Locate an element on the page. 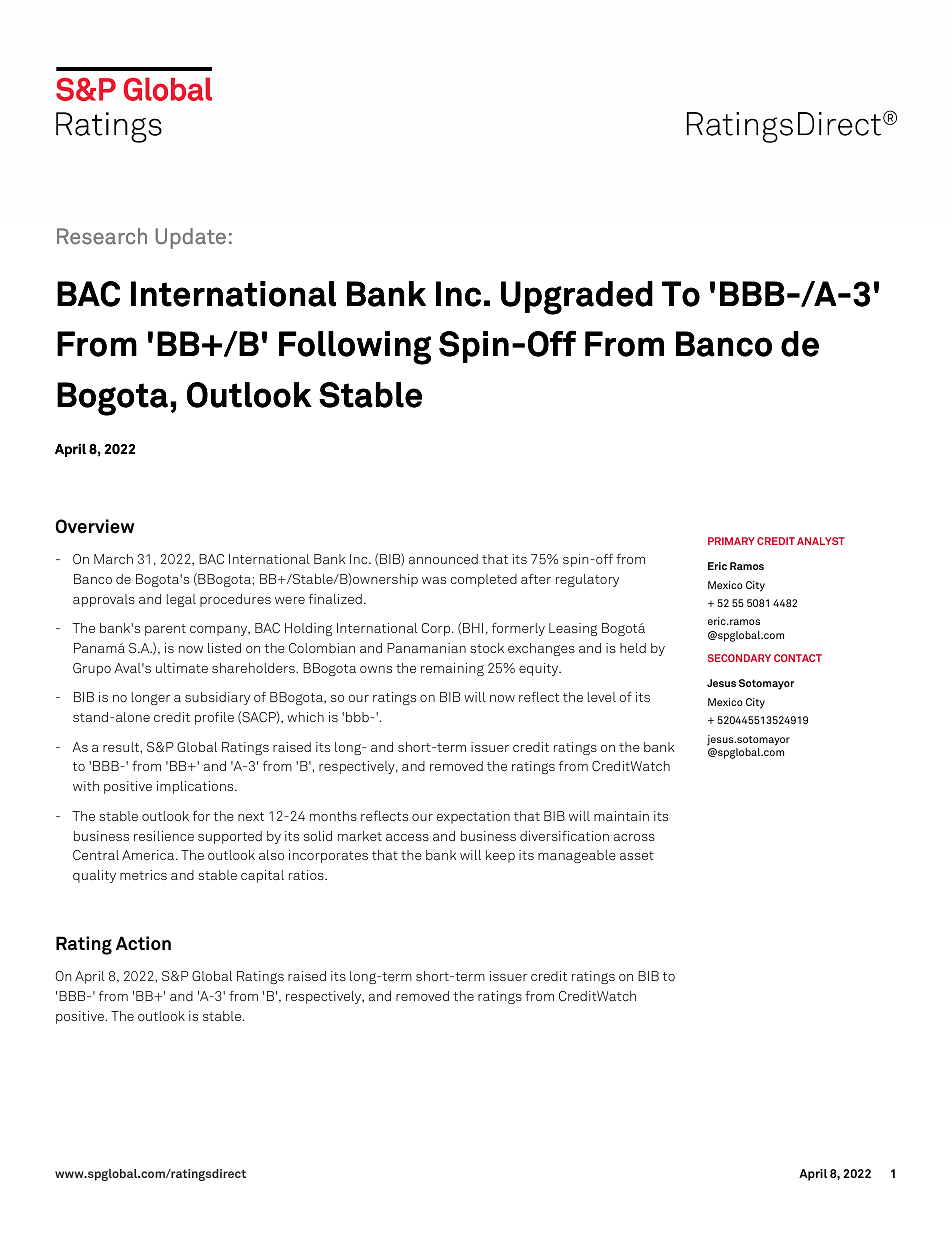  remaining is located at coordinates (452, 669).
